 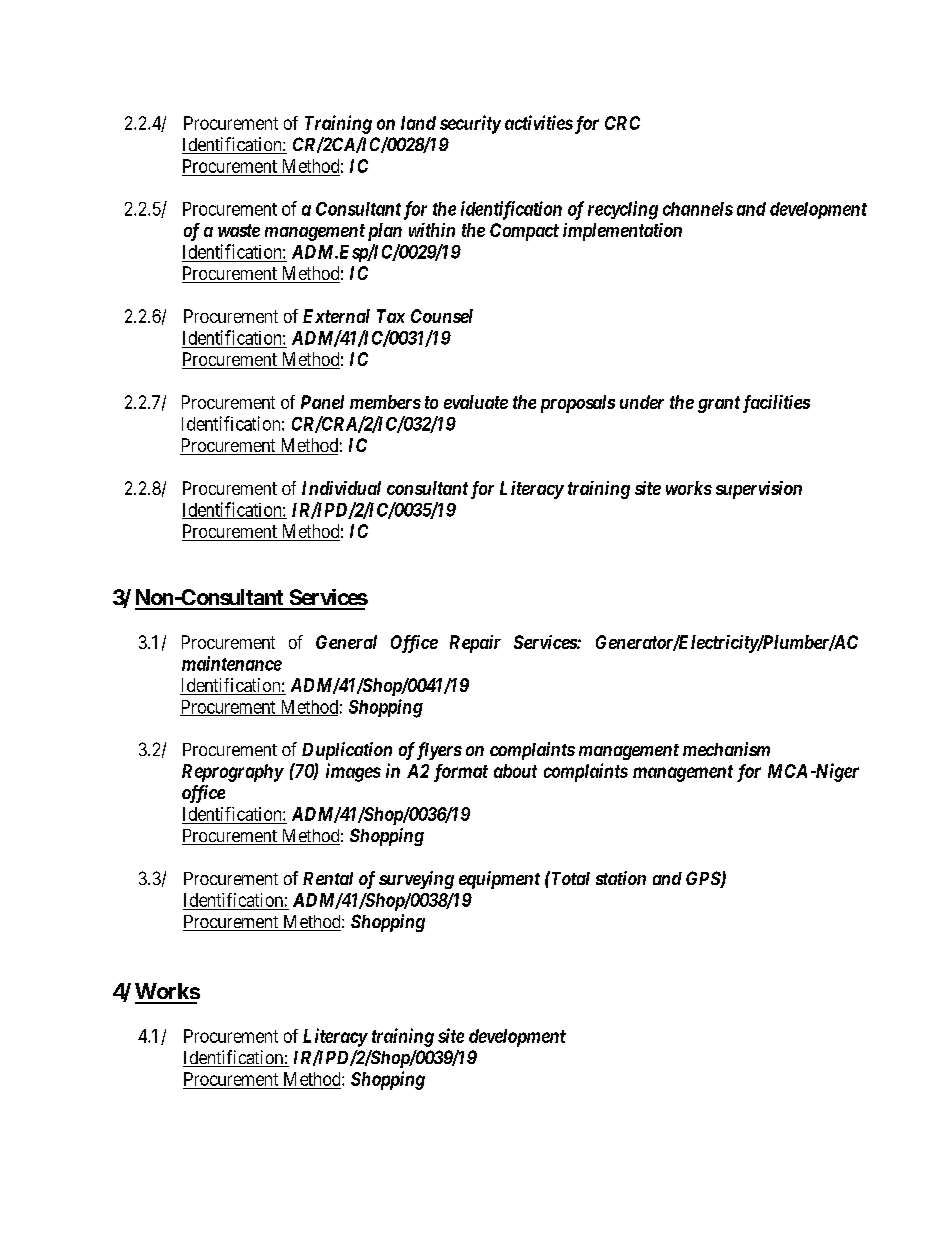 What do you see at coordinates (475, 644) in the document?
I see `Repair` at bounding box center [475, 644].
